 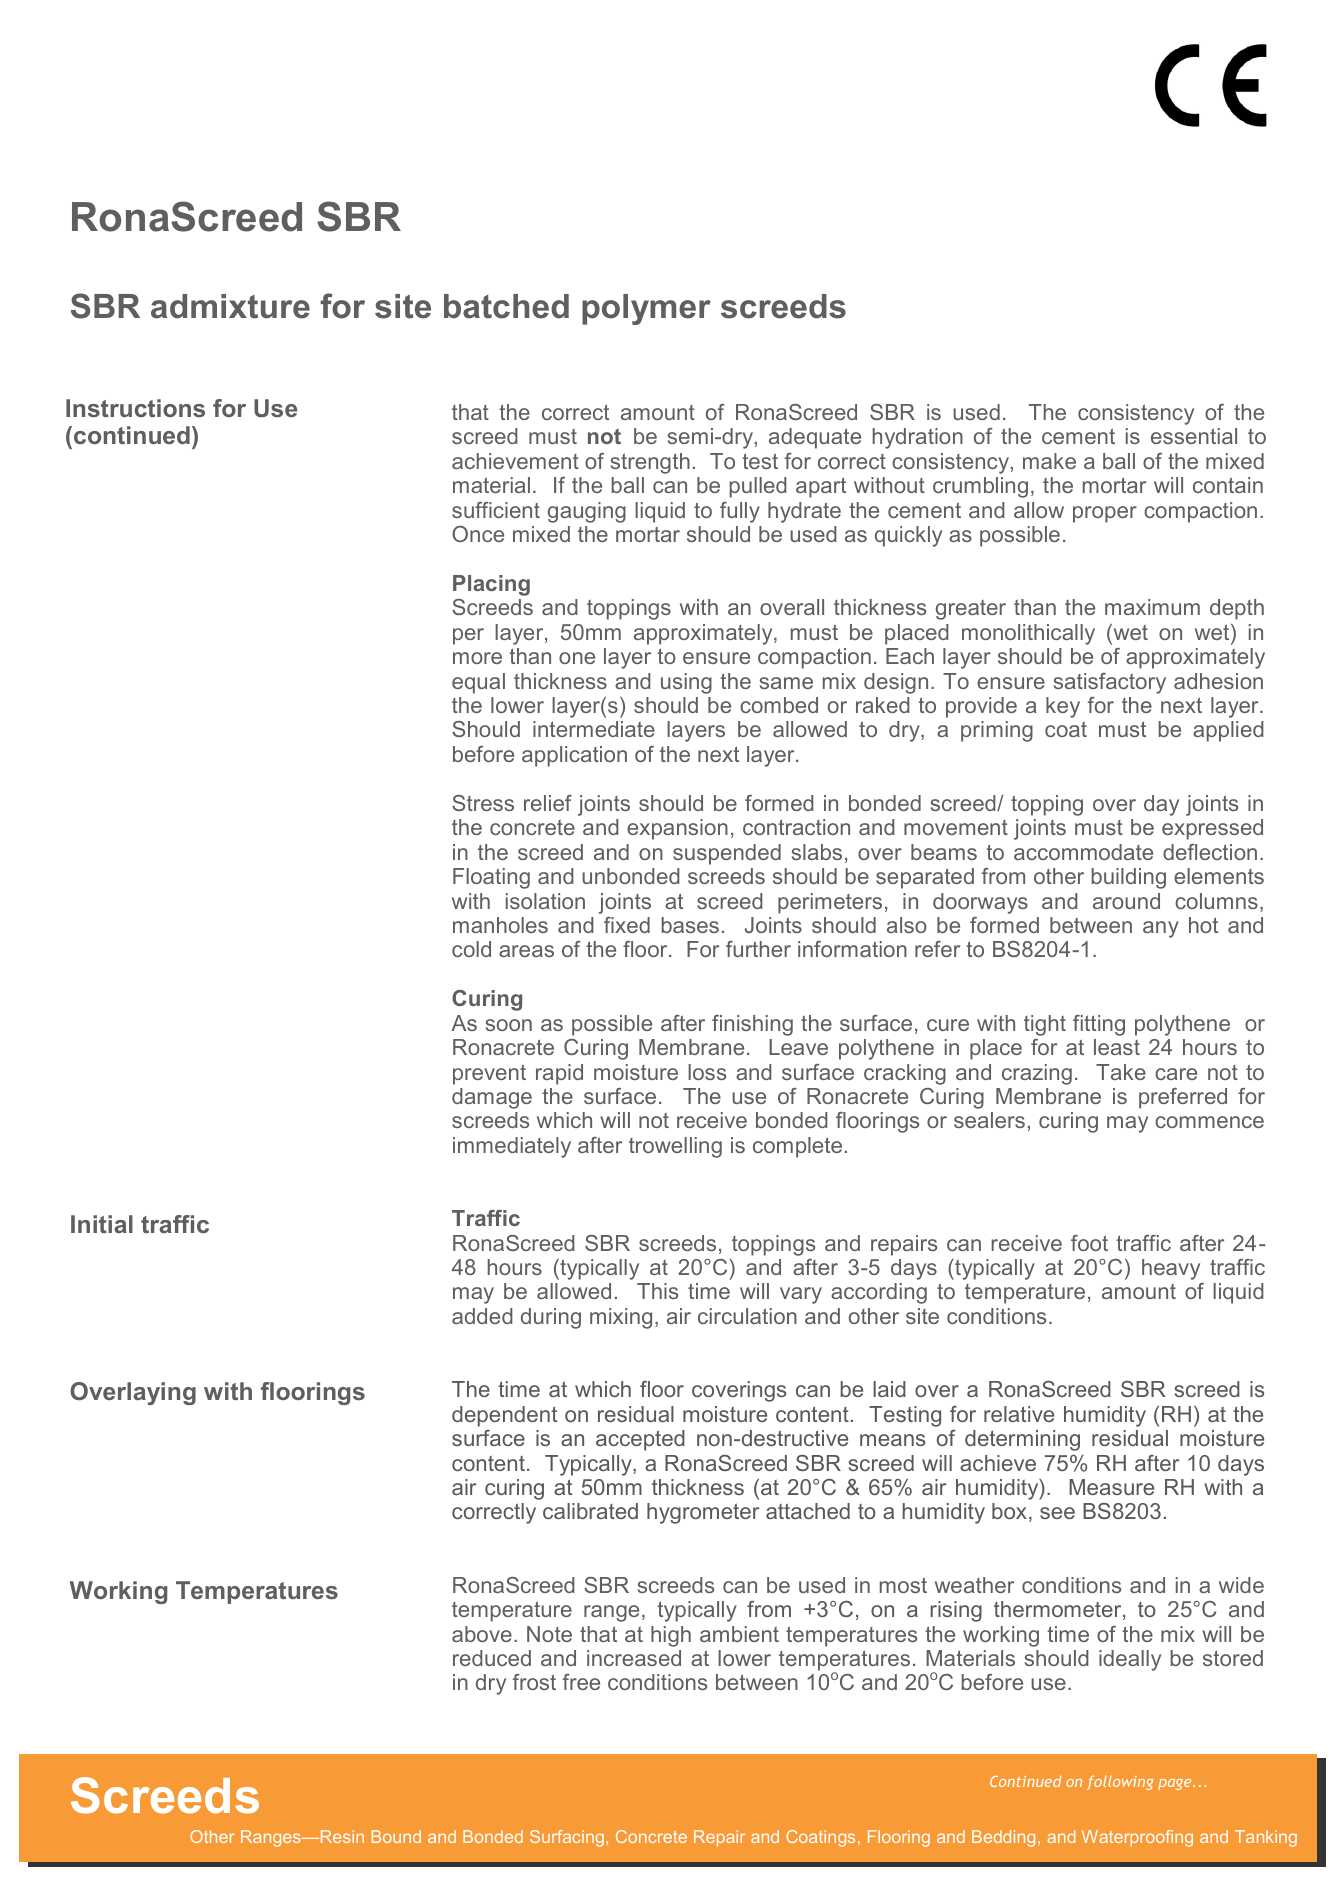 What do you see at coordinates (489, 1074) in the screenshot?
I see `prevent` at bounding box center [489, 1074].
